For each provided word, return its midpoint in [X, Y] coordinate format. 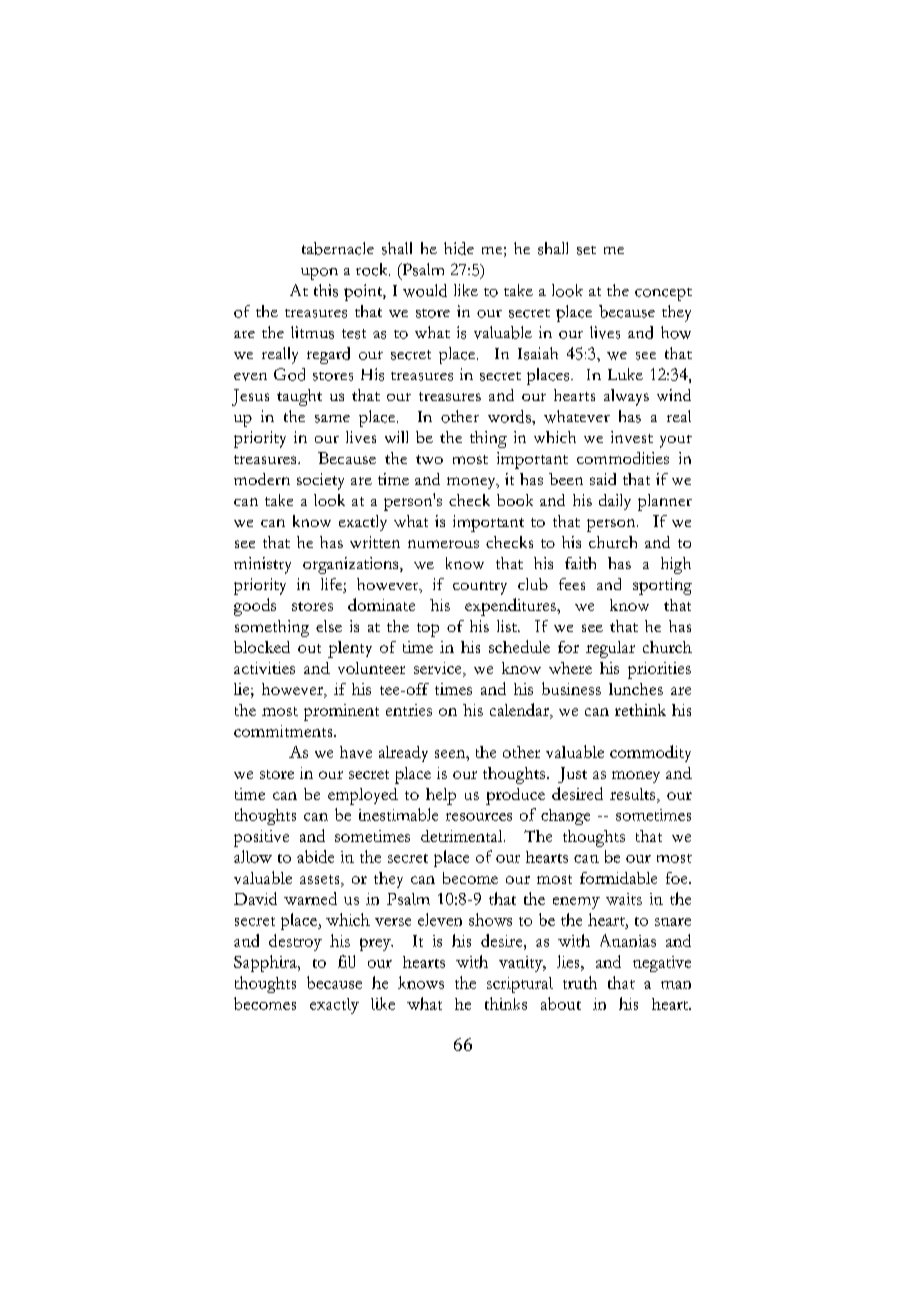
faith [580, 563]
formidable [618, 878]
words [510, 416]
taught [299, 397]
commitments [284, 731]
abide [315, 856]
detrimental [463, 836]
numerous [443, 544]
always [626, 397]
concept [663, 294]
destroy [295, 942]
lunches [636, 689]
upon [319, 274]
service [439, 669]
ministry [262, 565]
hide [459, 248]
